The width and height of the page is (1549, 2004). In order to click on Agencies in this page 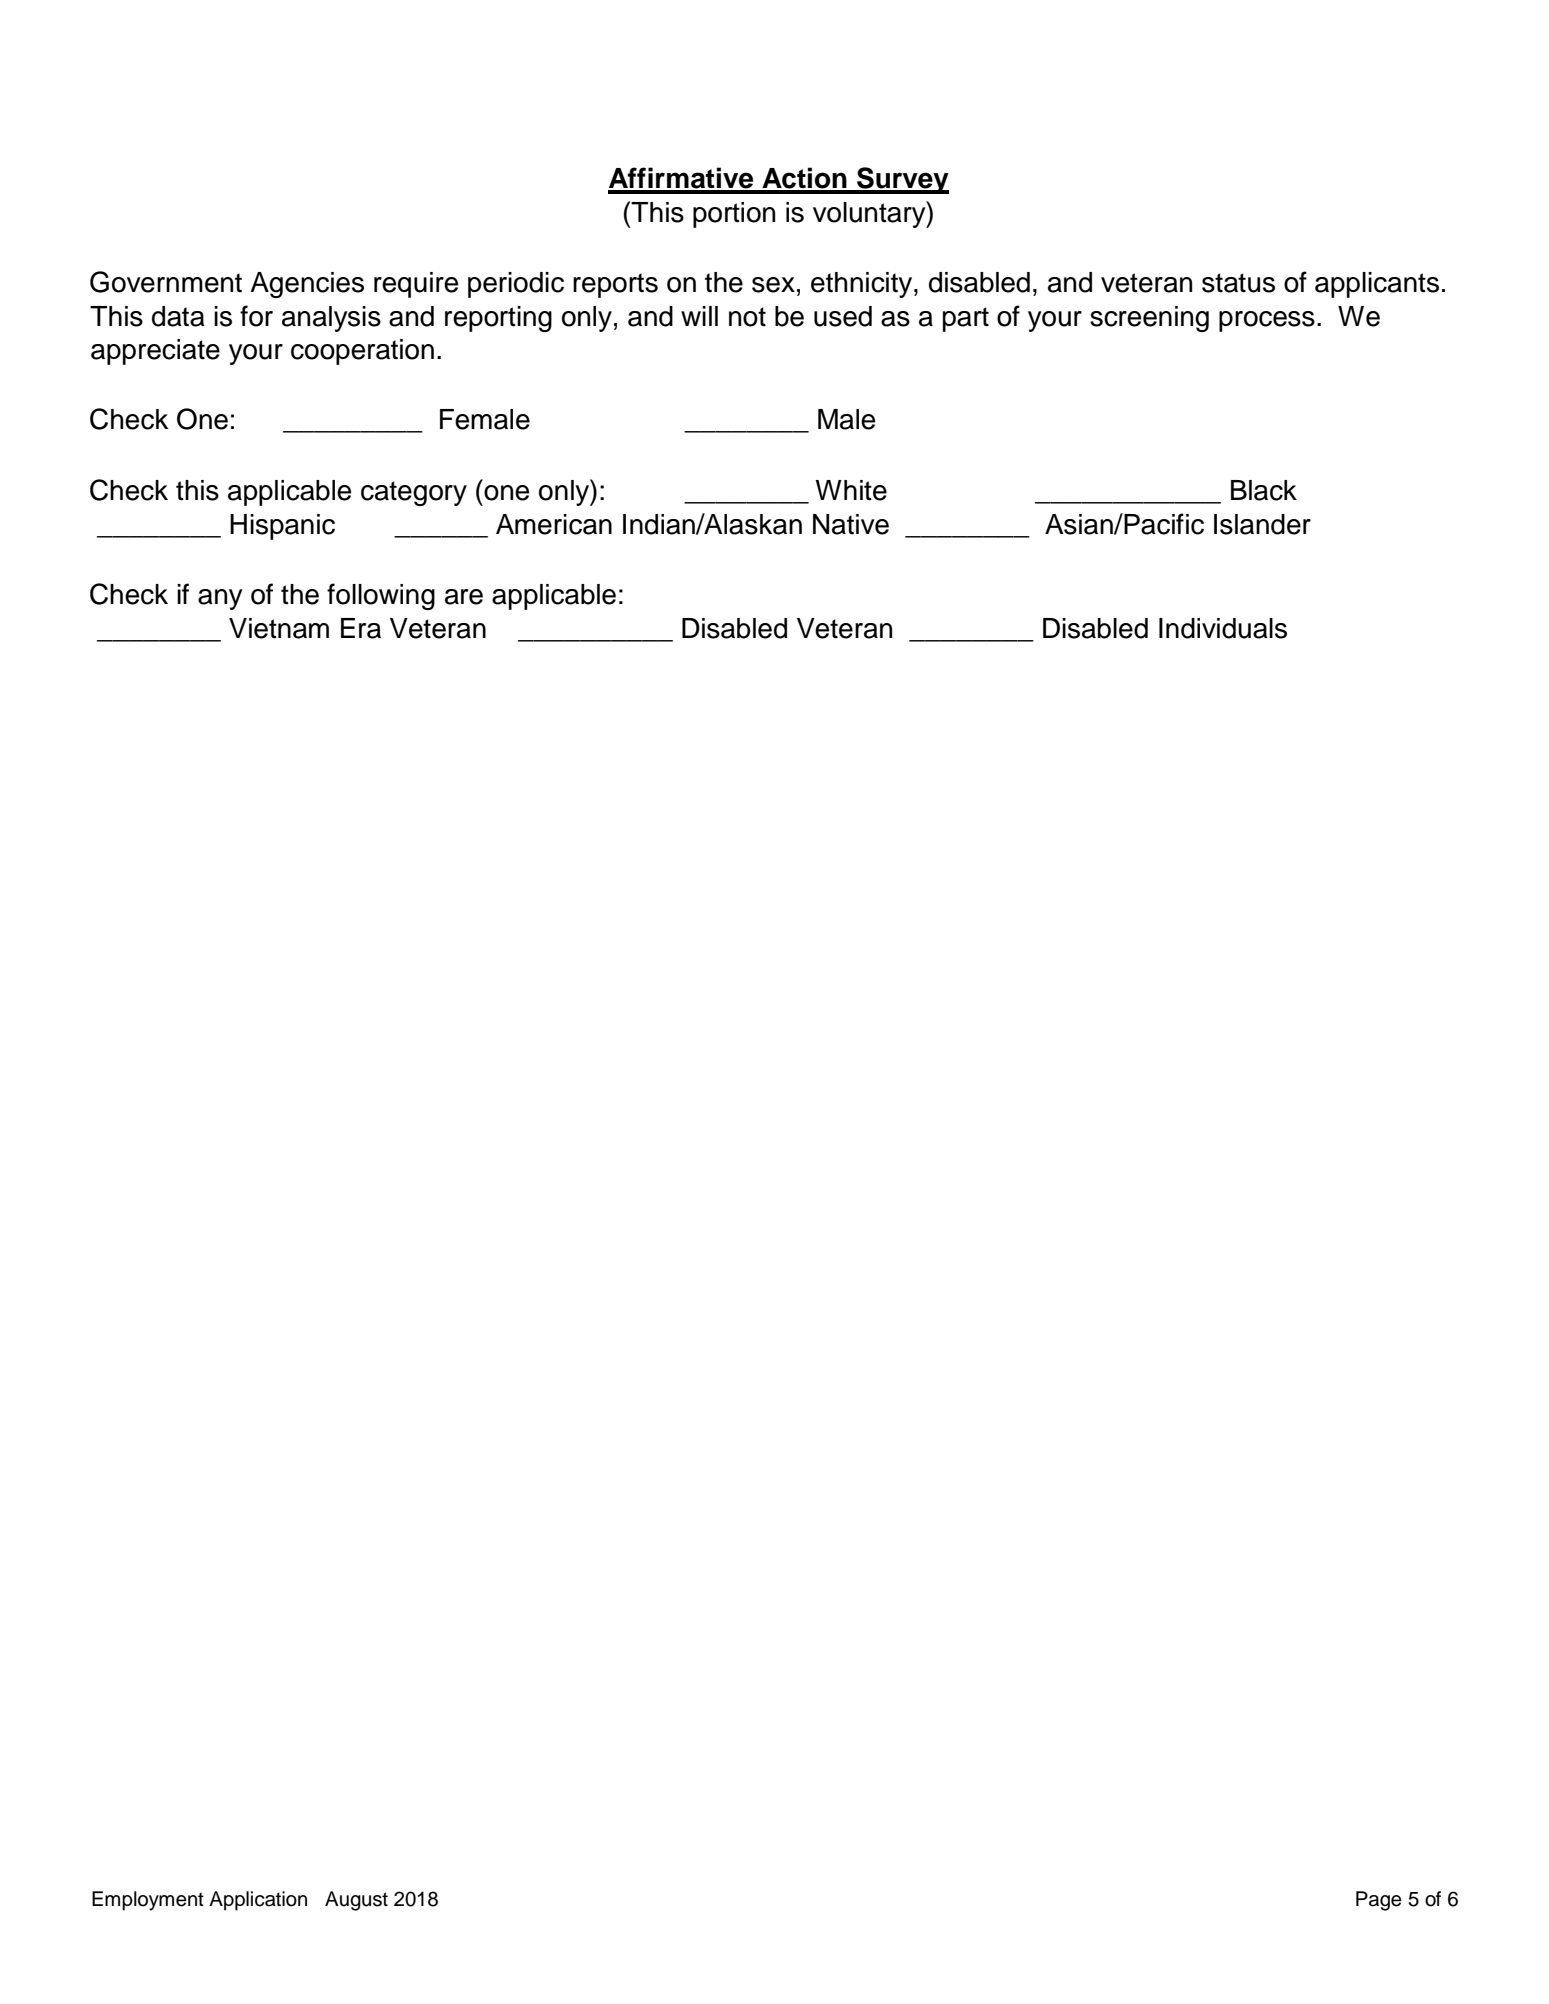, I will do `click(307, 285)`.
